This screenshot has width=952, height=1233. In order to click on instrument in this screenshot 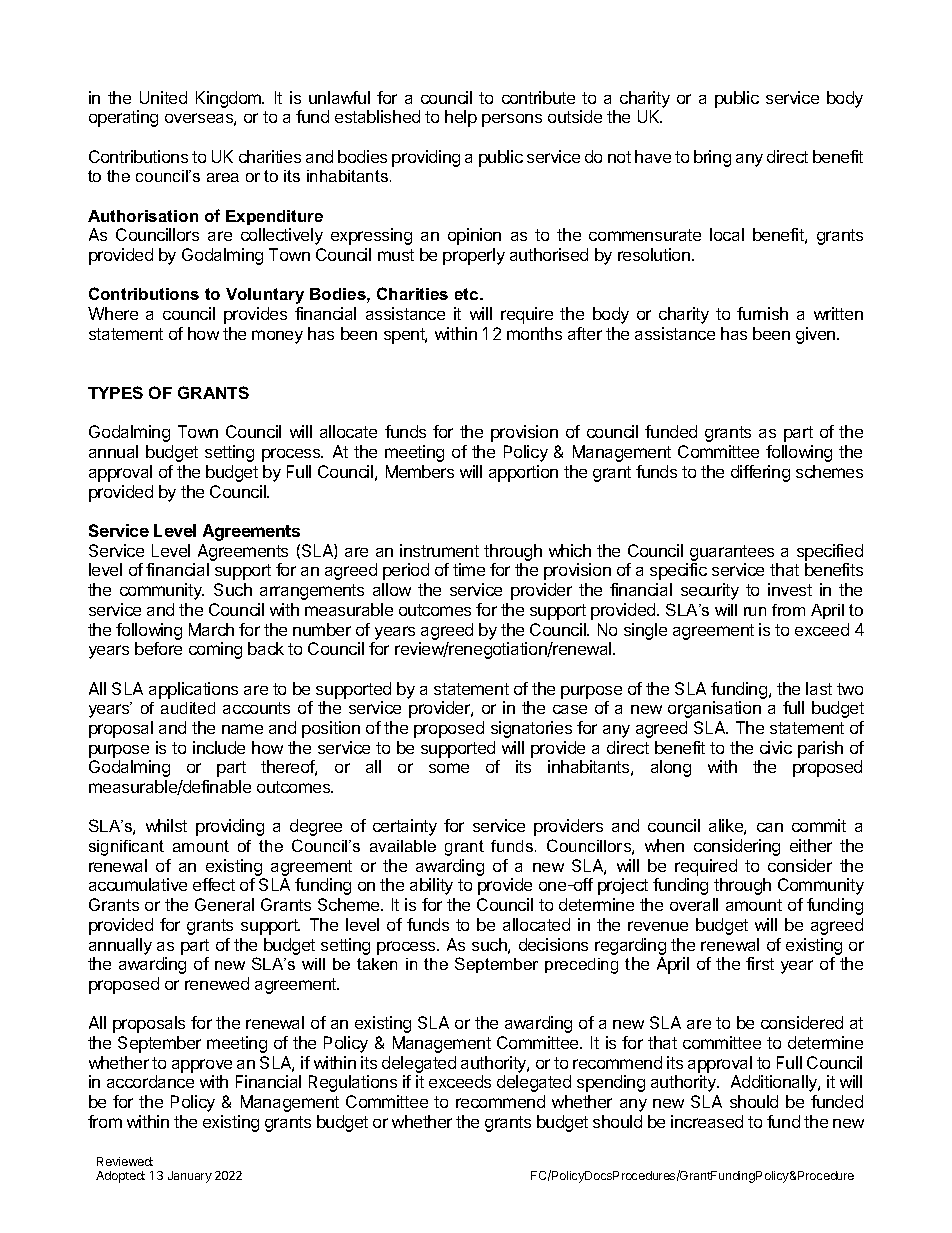, I will do `click(439, 550)`.
